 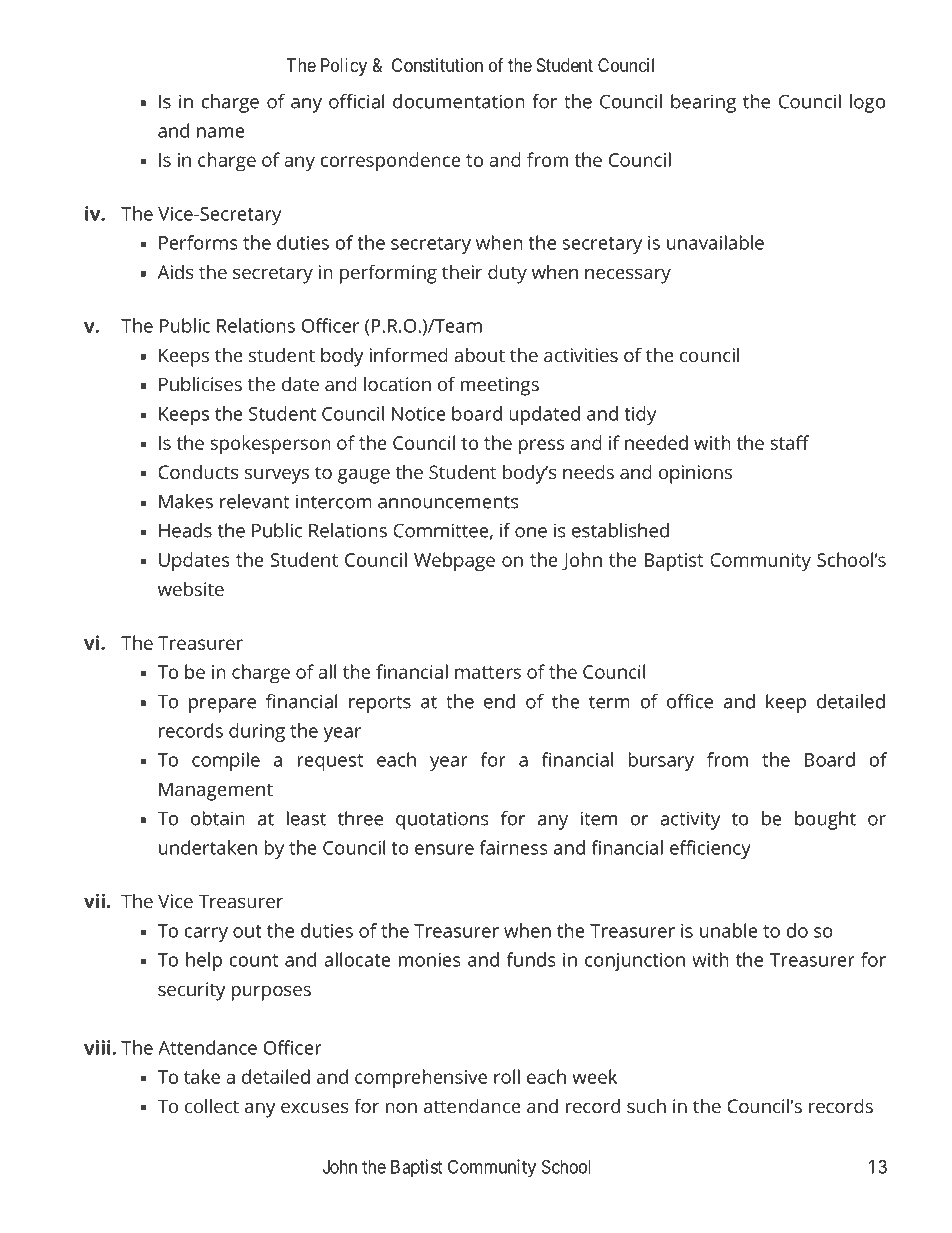 I want to click on meetings, so click(x=500, y=386).
